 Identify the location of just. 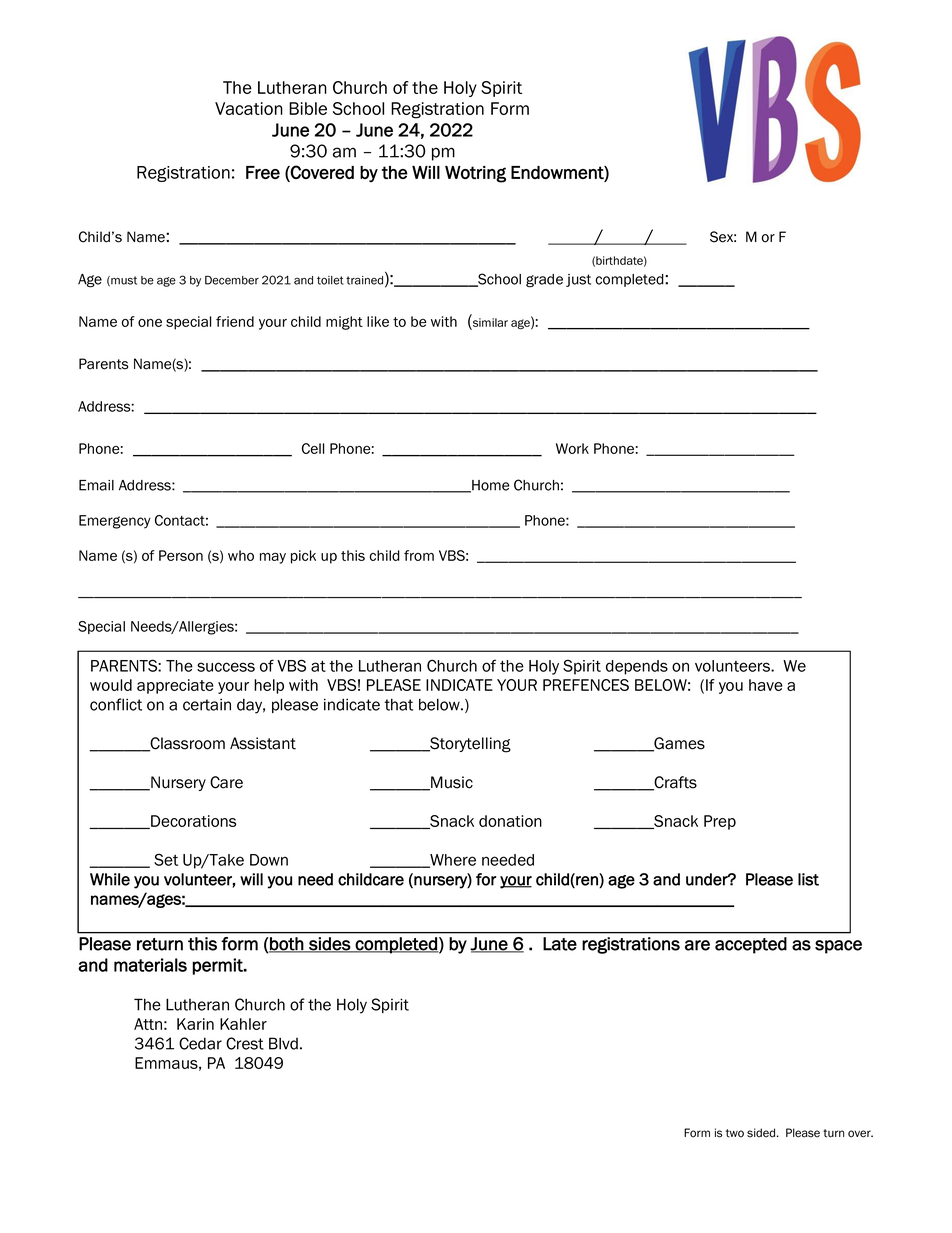
(578, 280).
